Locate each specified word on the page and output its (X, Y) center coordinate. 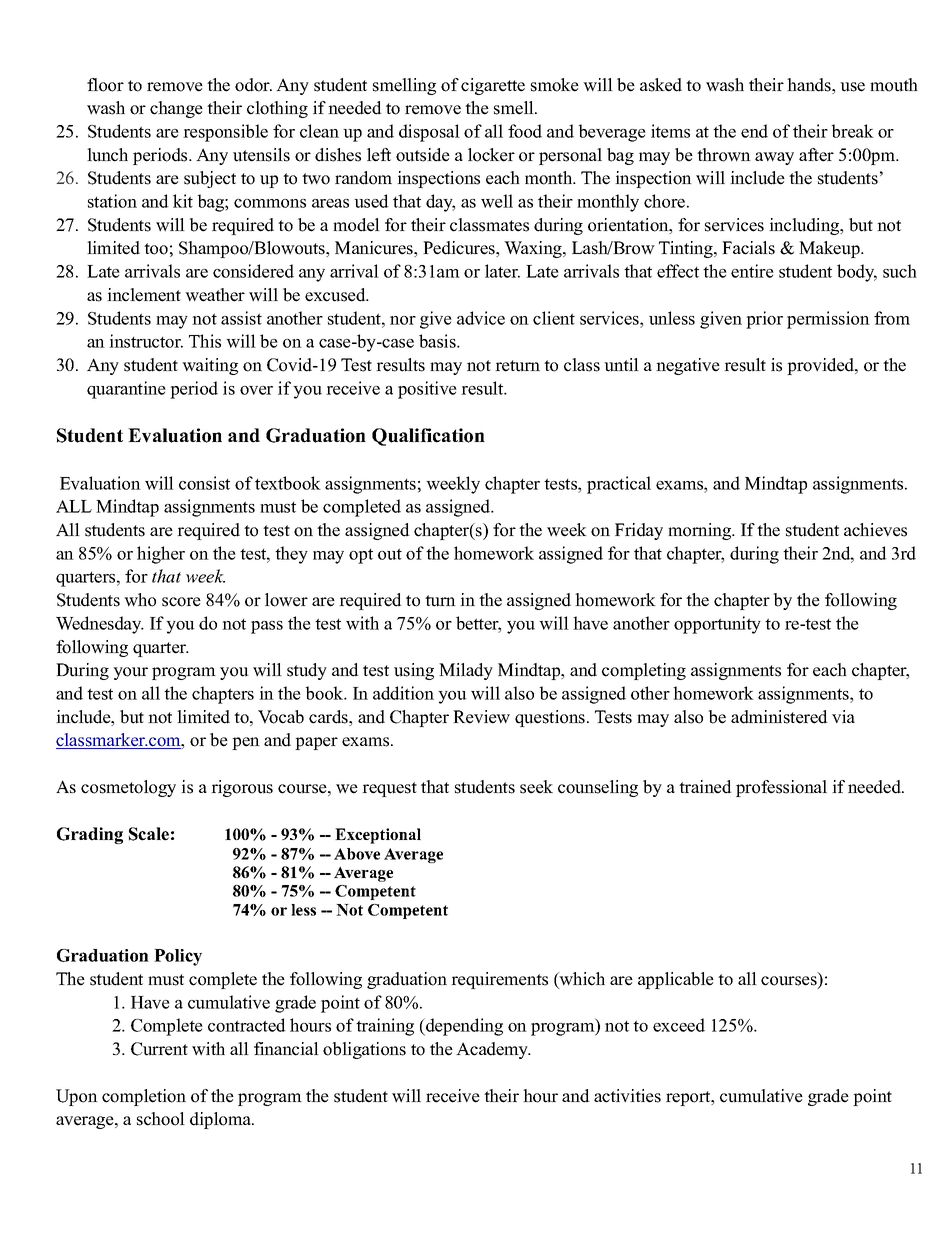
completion (144, 1097)
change (176, 109)
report (689, 1098)
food (525, 131)
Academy (493, 1050)
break (853, 131)
